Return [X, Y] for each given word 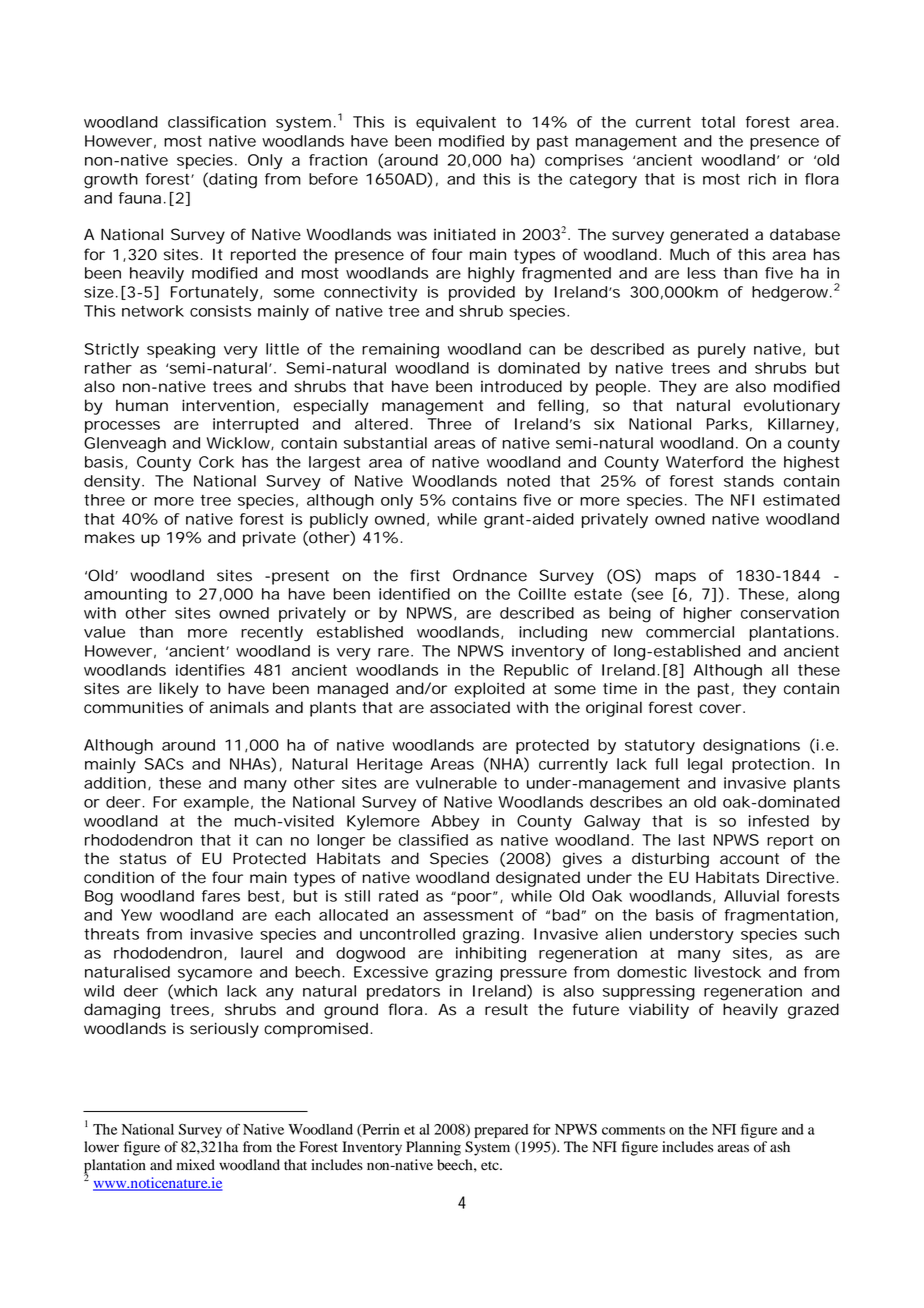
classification [217, 122]
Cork [216, 462]
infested [779, 821]
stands [749, 481]
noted [528, 481]
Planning [433, 1148]
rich [762, 179]
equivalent [456, 123]
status [143, 859]
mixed [196, 1165]
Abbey [455, 823]
